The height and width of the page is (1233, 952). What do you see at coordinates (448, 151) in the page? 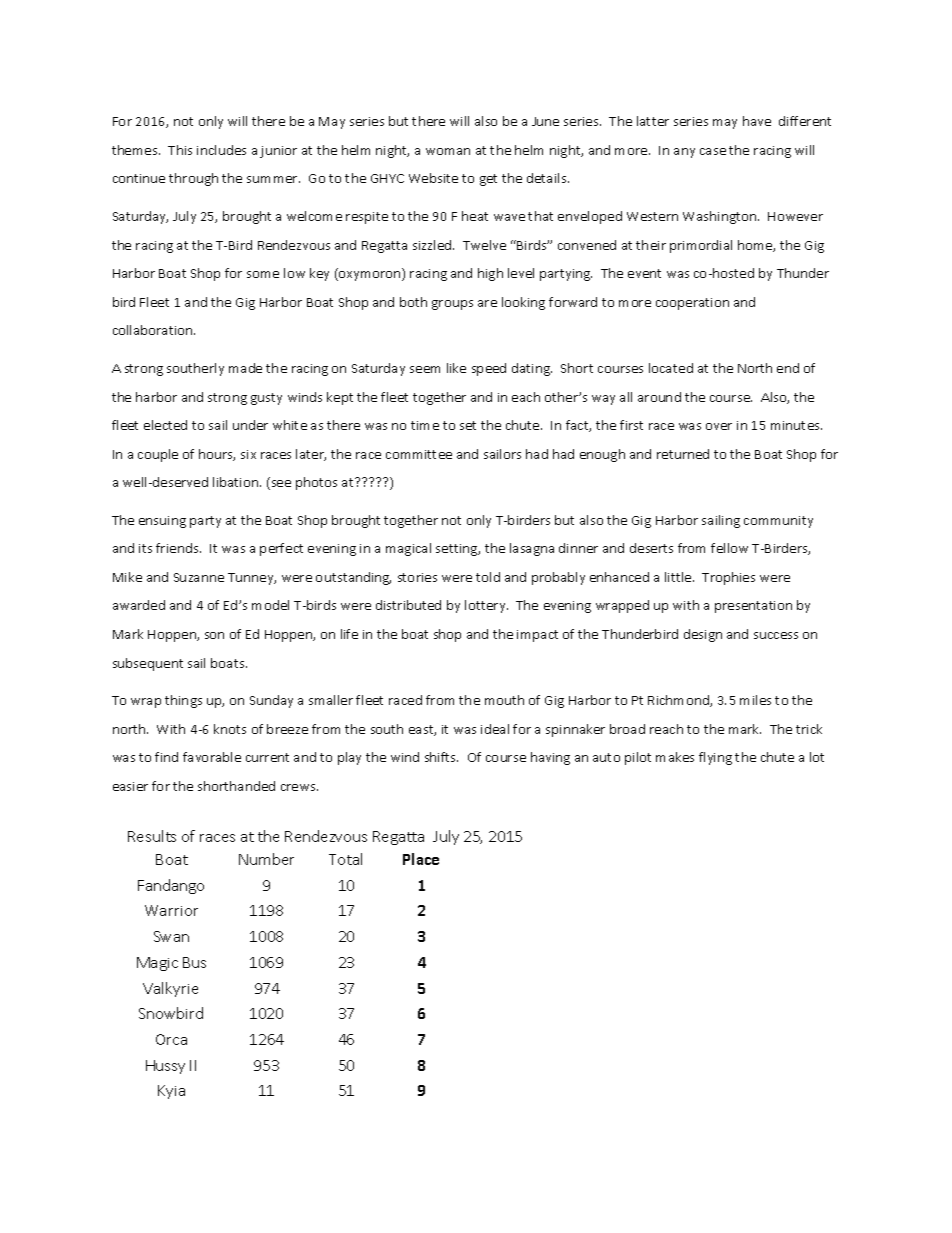
I see `woman` at bounding box center [448, 151].
